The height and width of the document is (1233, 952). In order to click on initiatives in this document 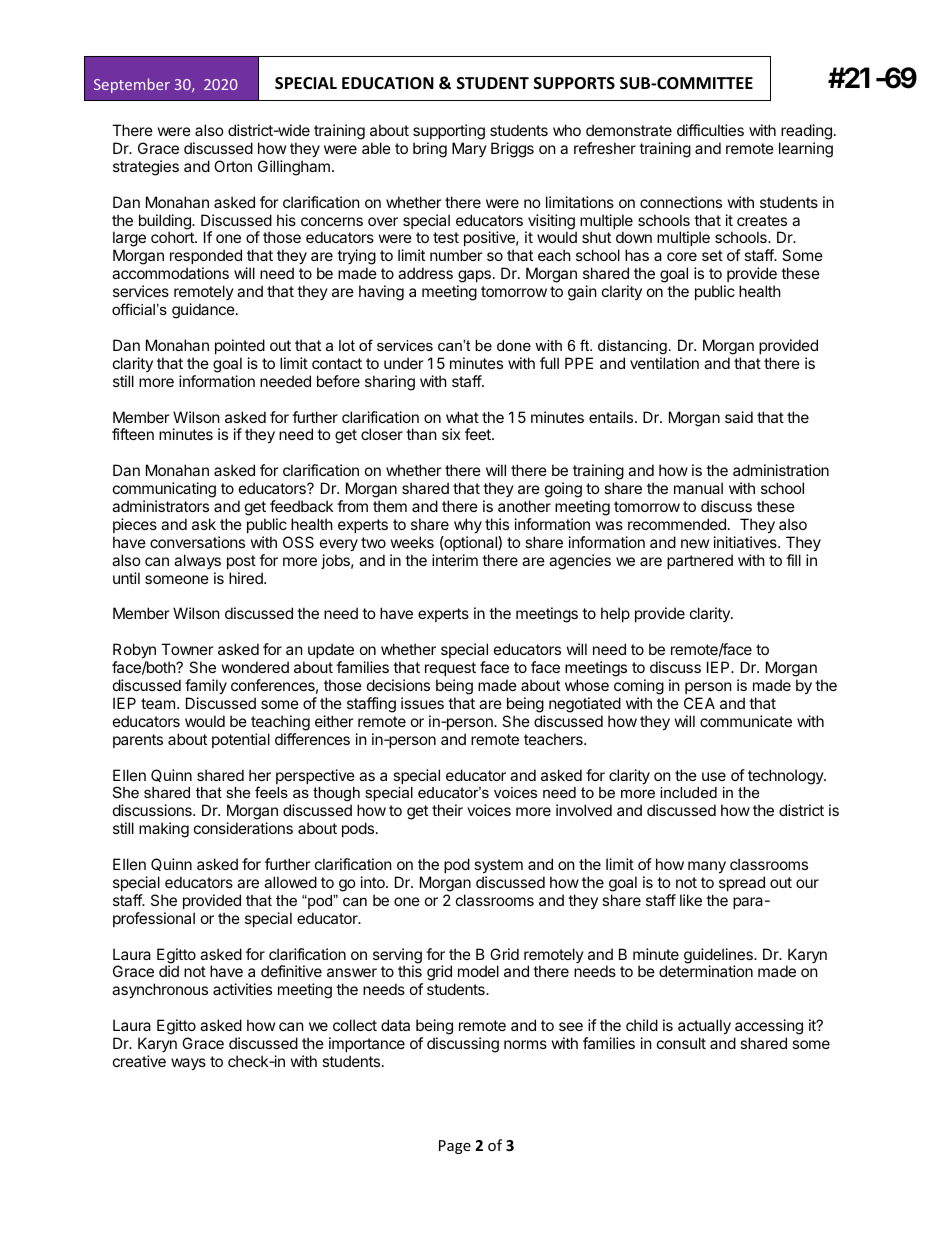, I will do `click(746, 542)`.
